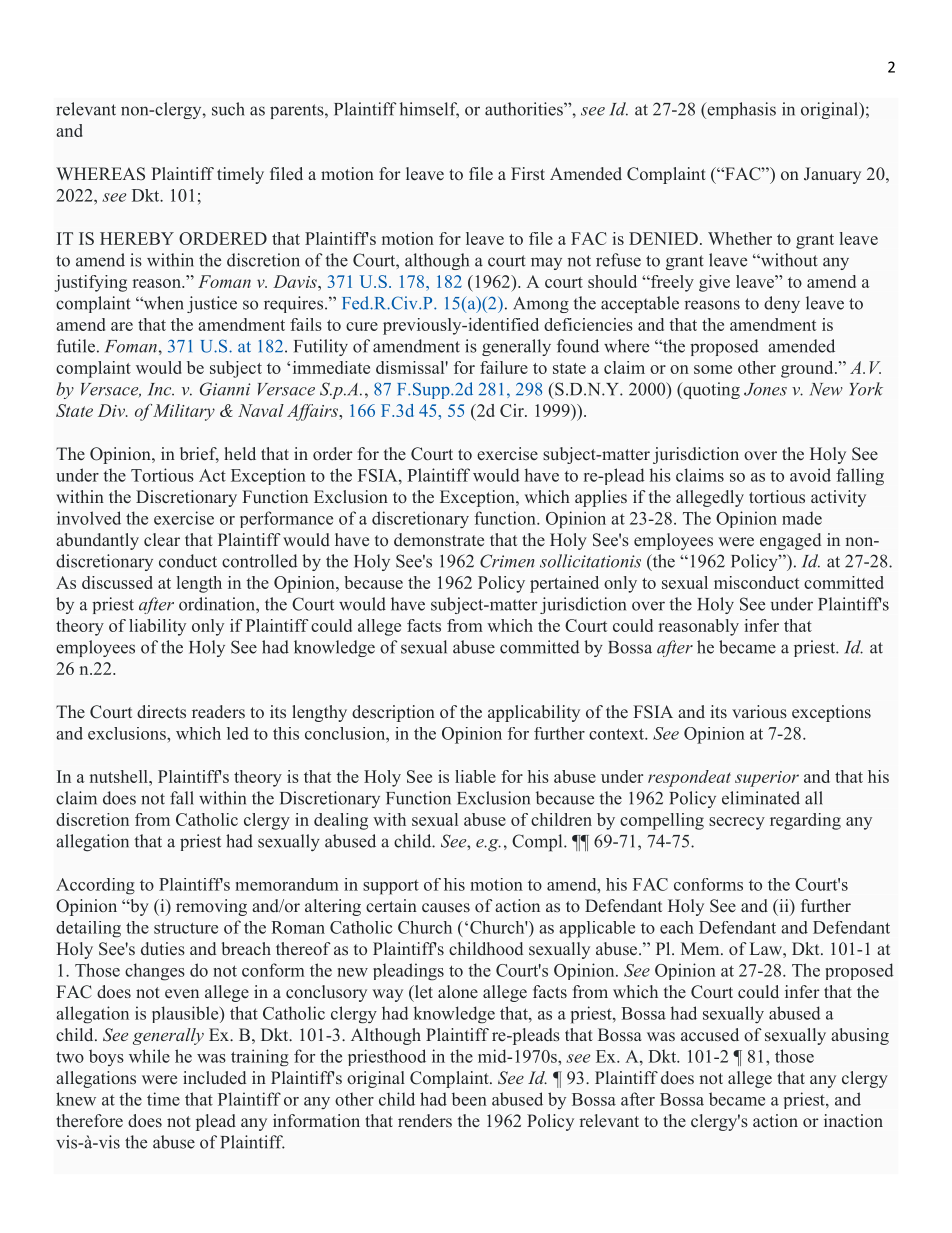  I want to click on engaged, so click(790, 541).
